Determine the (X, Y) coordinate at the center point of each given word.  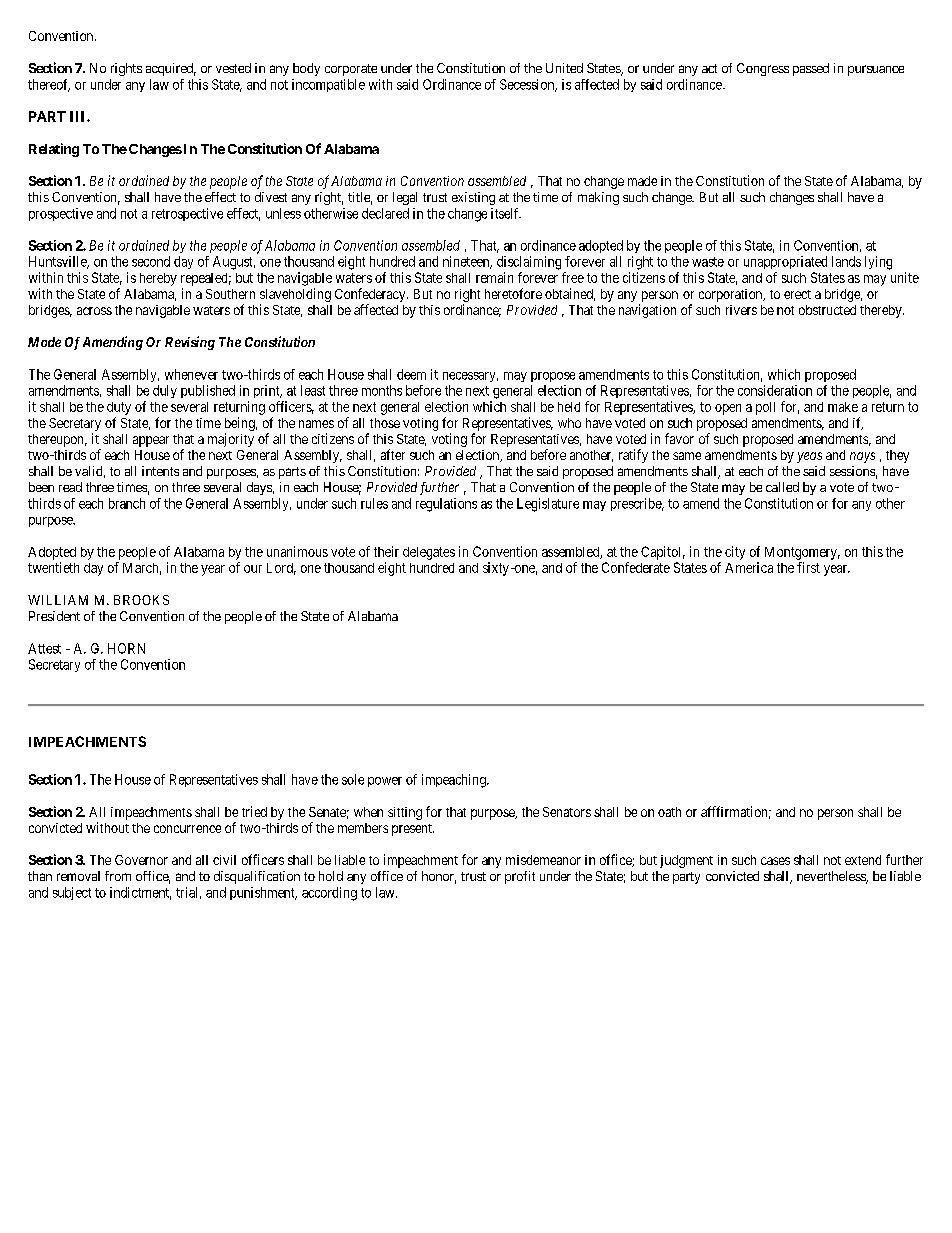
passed (811, 69)
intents (160, 471)
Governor (141, 860)
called (782, 487)
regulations (446, 505)
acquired (171, 69)
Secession (528, 85)
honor (439, 877)
